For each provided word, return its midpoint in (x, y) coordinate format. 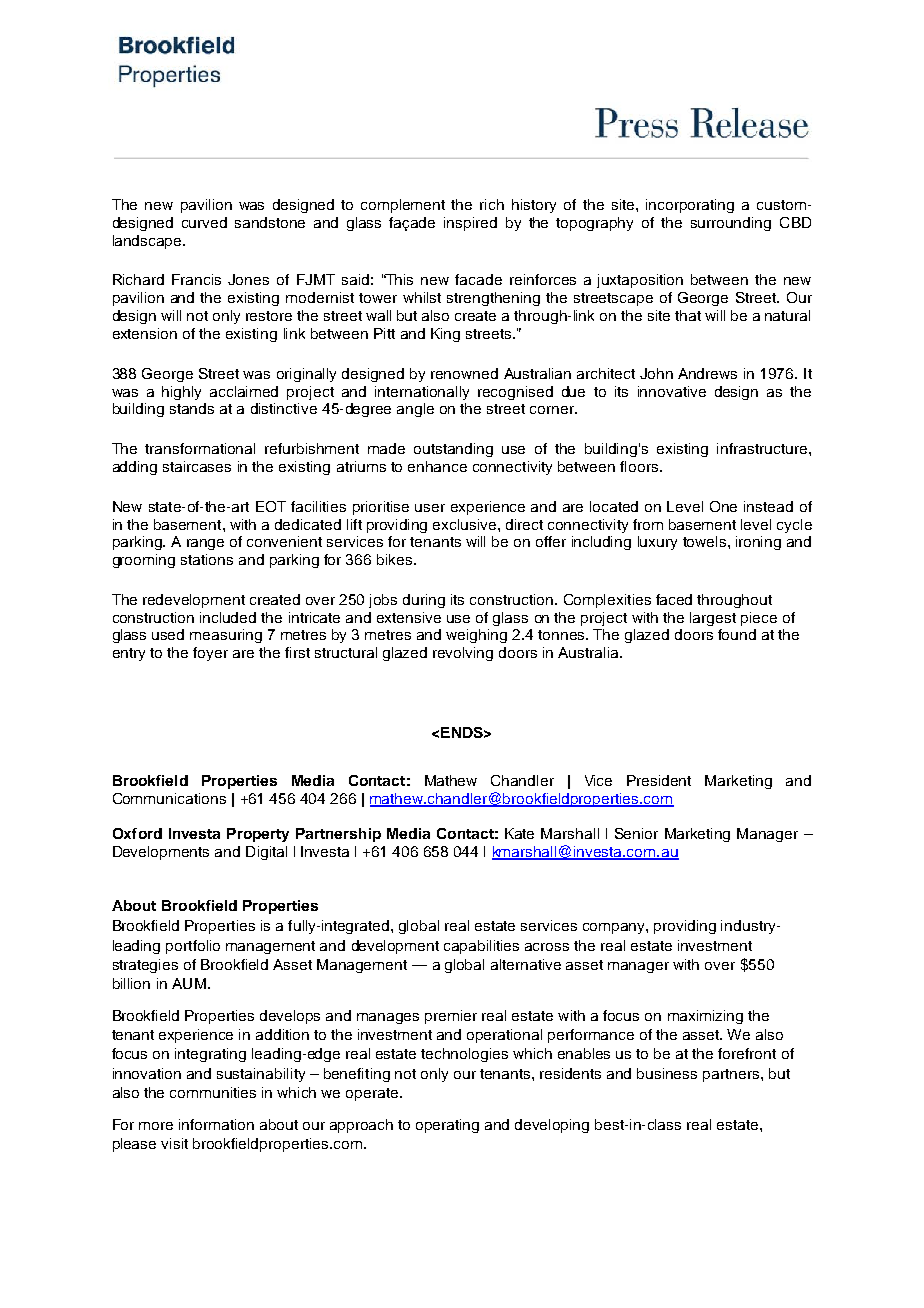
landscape (148, 242)
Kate (519, 833)
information (216, 1124)
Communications (169, 798)
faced (674, 599)
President (659, 780)
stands (192, 408)
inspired (470, 224)
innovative (672, 391)
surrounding (731, 224)
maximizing (705, 1017)
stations (207, 559)
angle (415, 410)
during (424, 601)
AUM (189, 983)
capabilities (481, 947)
